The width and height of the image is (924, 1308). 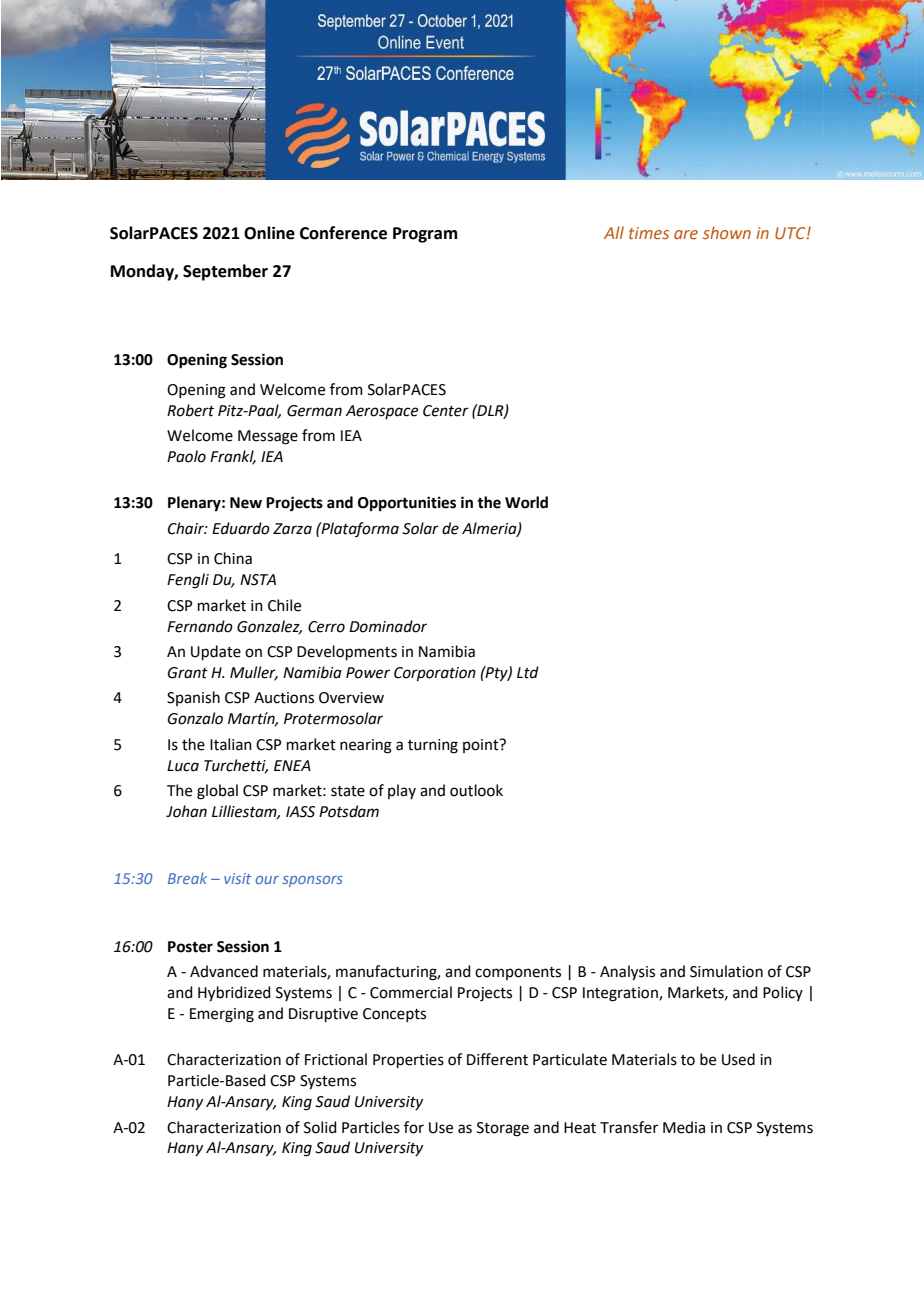 What do you see at coordinates (526, 502) in the image?
I see `World` at bounding box center [526, 502].
